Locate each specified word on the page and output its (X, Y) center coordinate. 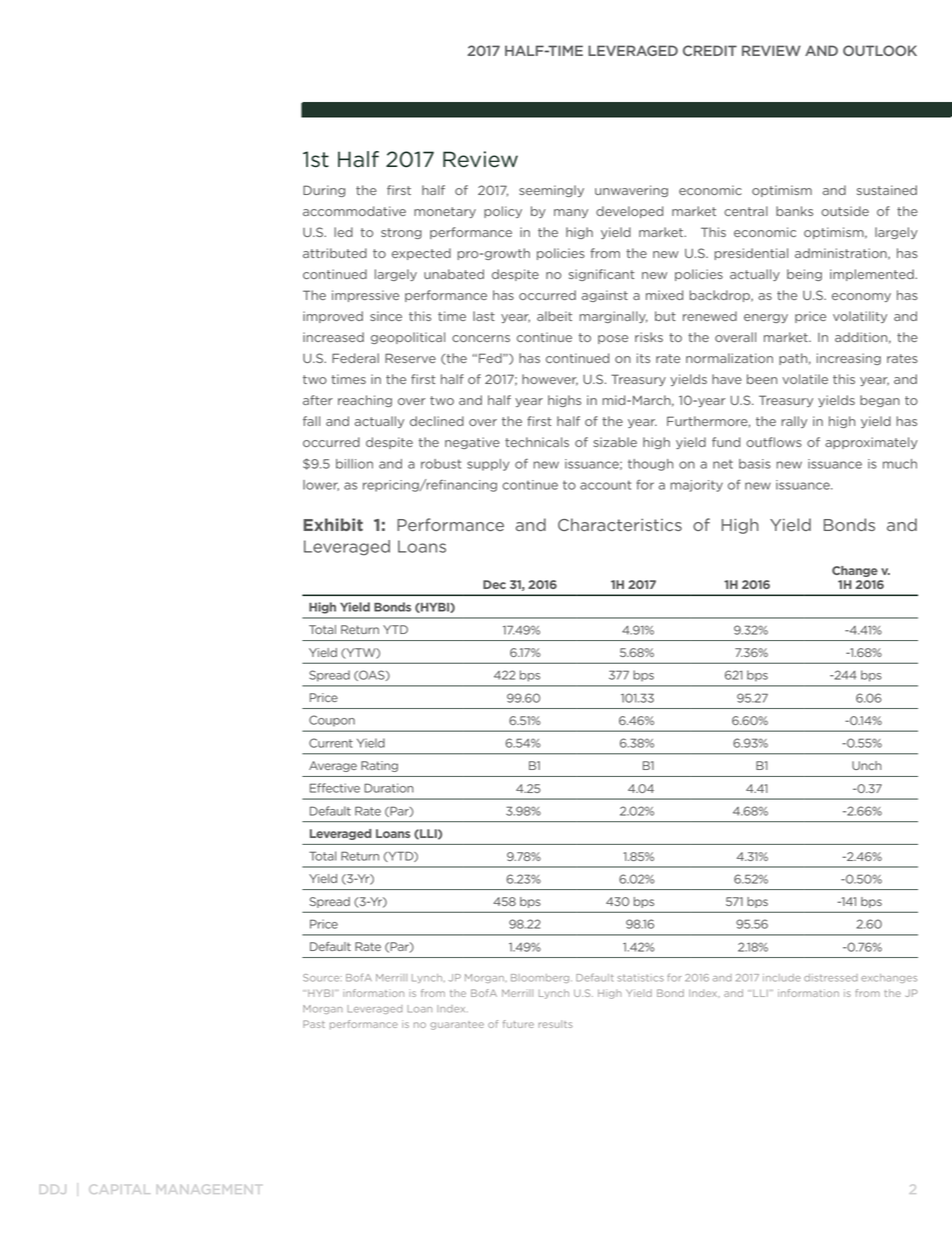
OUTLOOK (880, 50)
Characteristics (620, 524)
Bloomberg (541, 978)
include (782, 978)
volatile (805, 379)
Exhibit (333, 524)
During (324, 191)
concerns (481, 338)
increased (333, 337)
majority (696, 486)
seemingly (551, 191)
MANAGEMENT (208, 1189)
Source (322, 978)
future (518, 1024)
